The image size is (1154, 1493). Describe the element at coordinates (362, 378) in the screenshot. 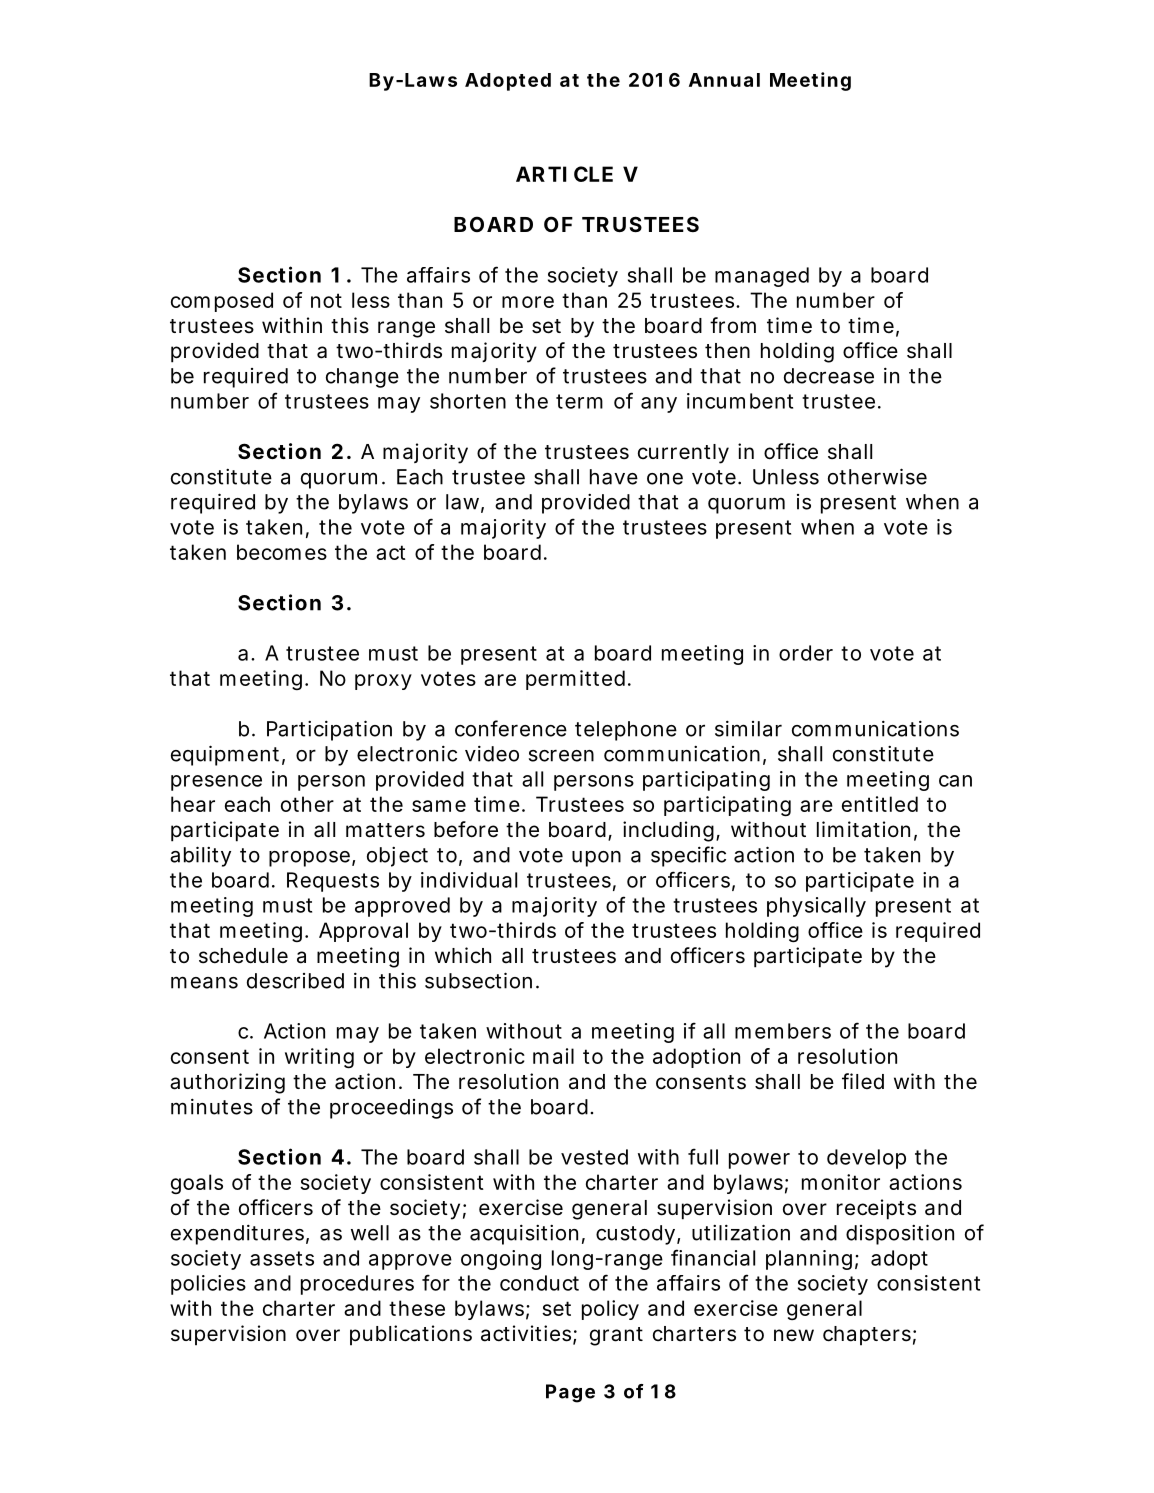

I see `change` at that location.
